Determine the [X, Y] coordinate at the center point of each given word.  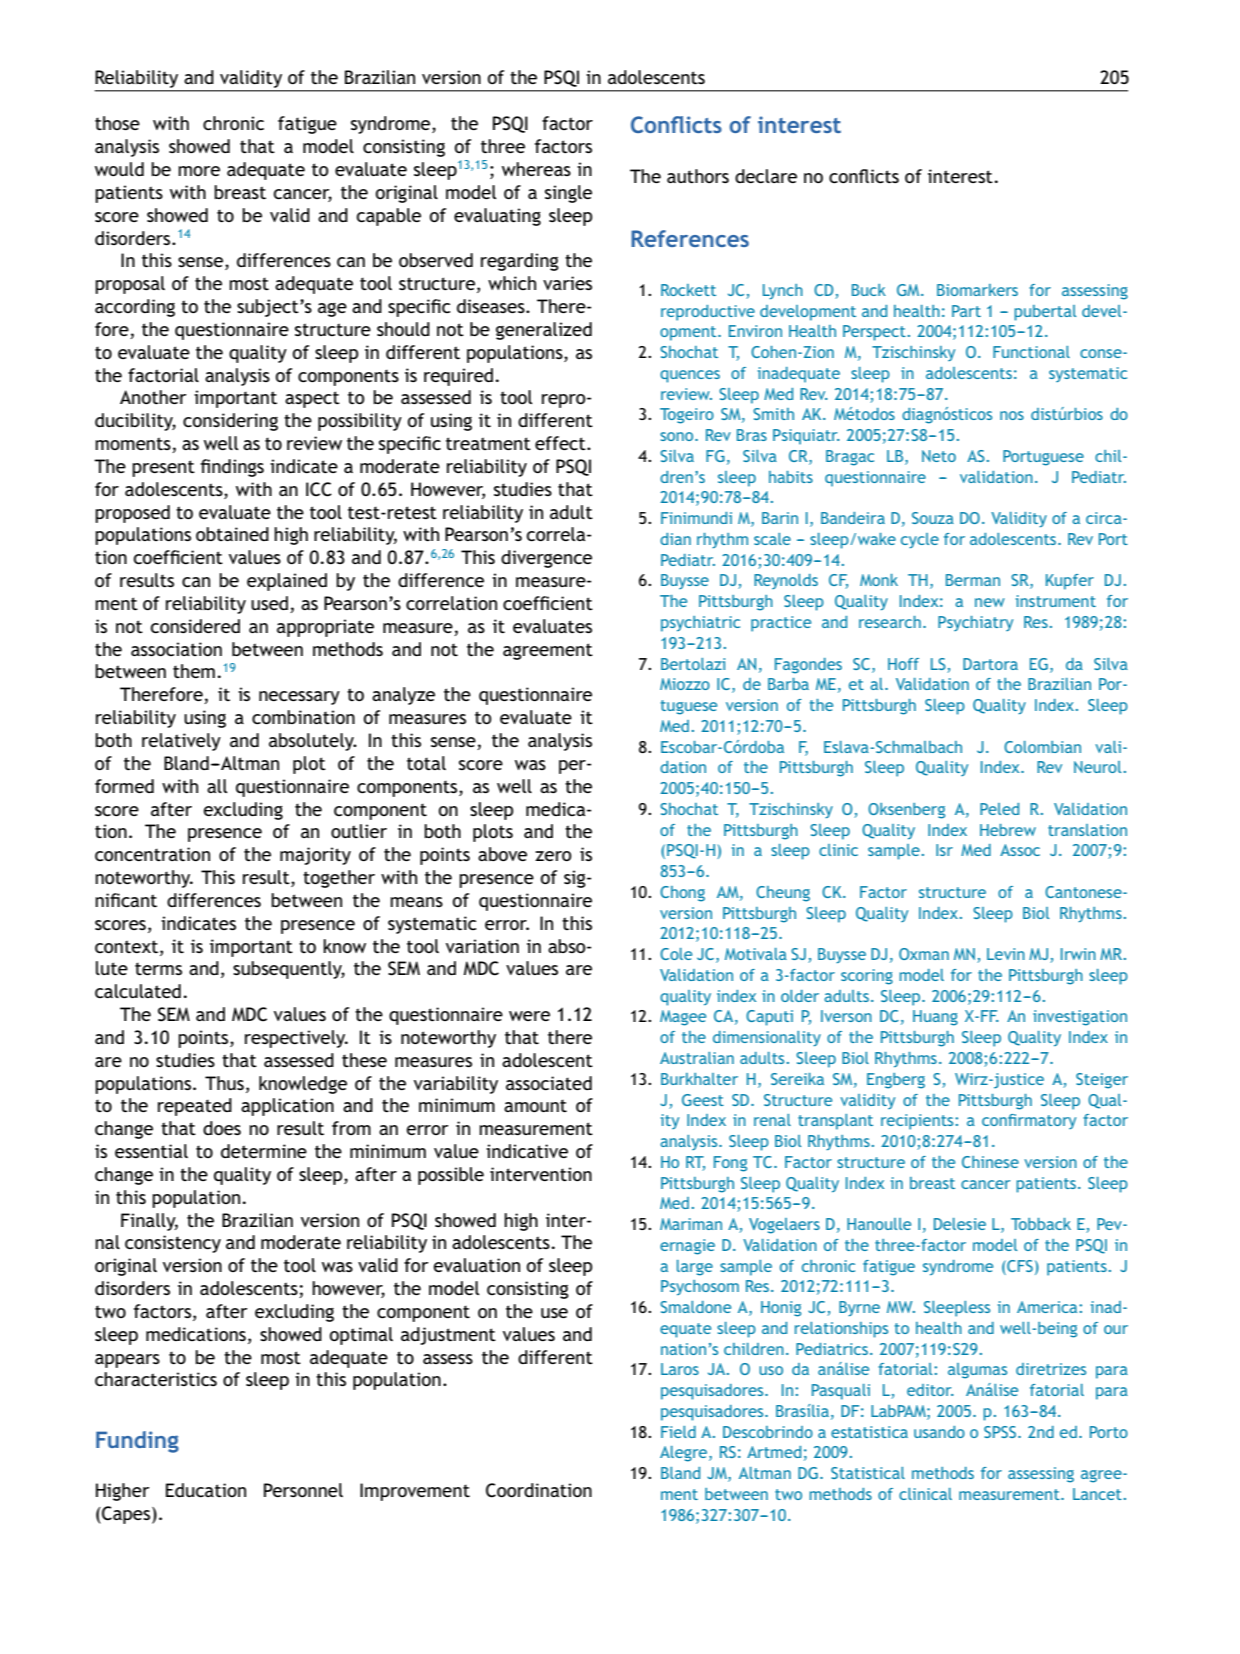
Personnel [303, 1490]
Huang [935, 1018]
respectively [296, 1039]
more [199, 171]
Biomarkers [977, 290]
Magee [683, 1018]
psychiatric [700, 624]
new [990, 602]
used [271, 604]
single [568, 194]
